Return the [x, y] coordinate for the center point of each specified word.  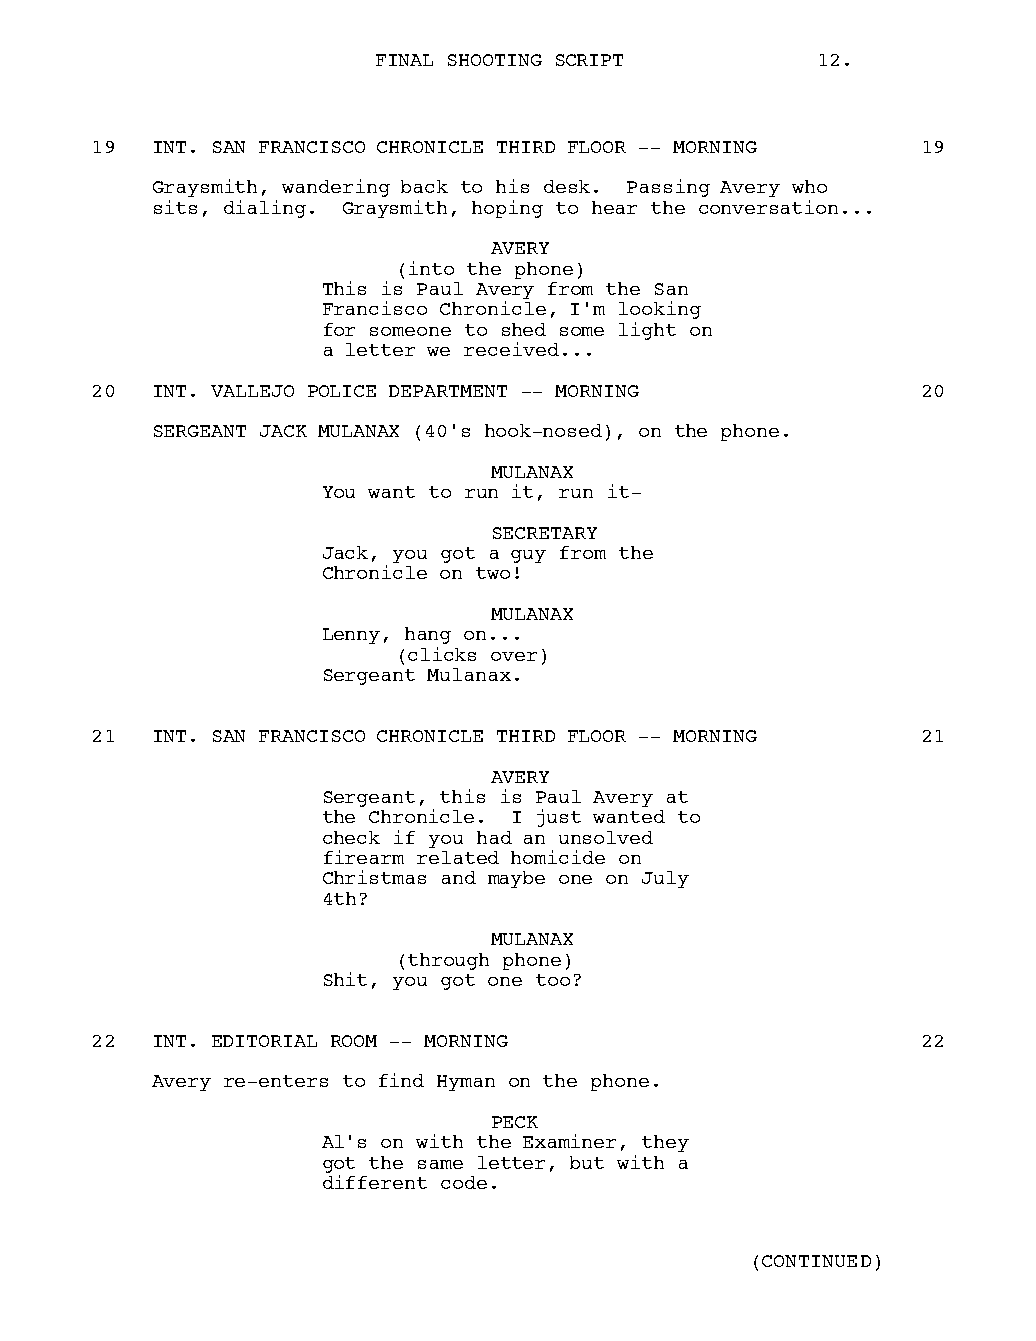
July [665, 879]
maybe [516, 879]
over [514, 656]
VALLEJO [252, 391]
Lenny [351, 636]
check [351, 837]
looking [660, 310]
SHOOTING [495, 60]
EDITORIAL [264, 1041]
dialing [265, 209]
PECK [515, 1122]
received [511, 349]
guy [528, 556]
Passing [668, 188]
